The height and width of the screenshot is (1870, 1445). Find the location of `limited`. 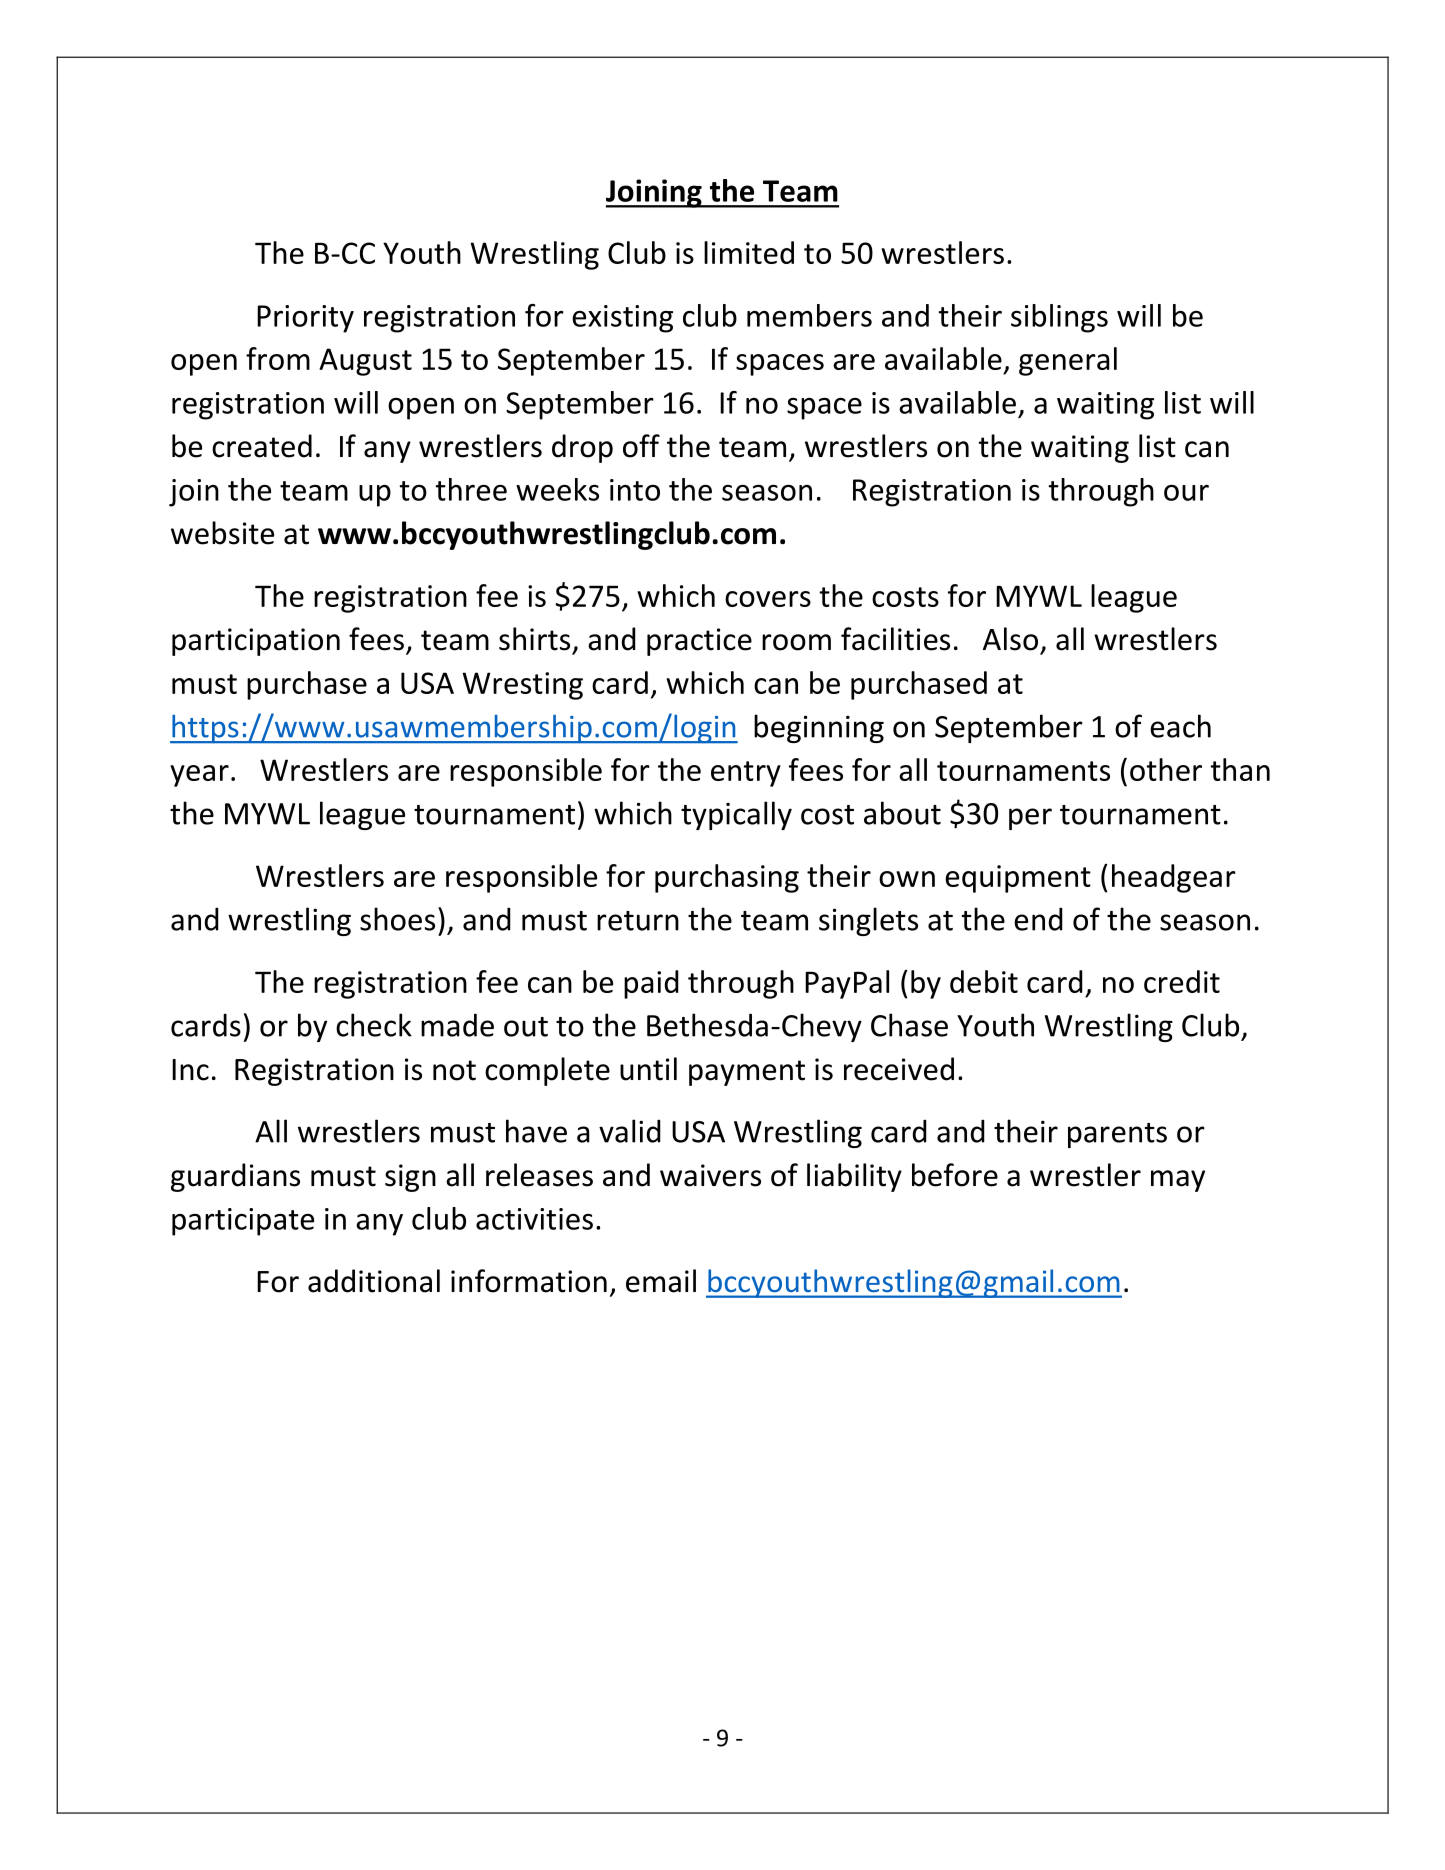

limited is located at coordinates (749, 252).
